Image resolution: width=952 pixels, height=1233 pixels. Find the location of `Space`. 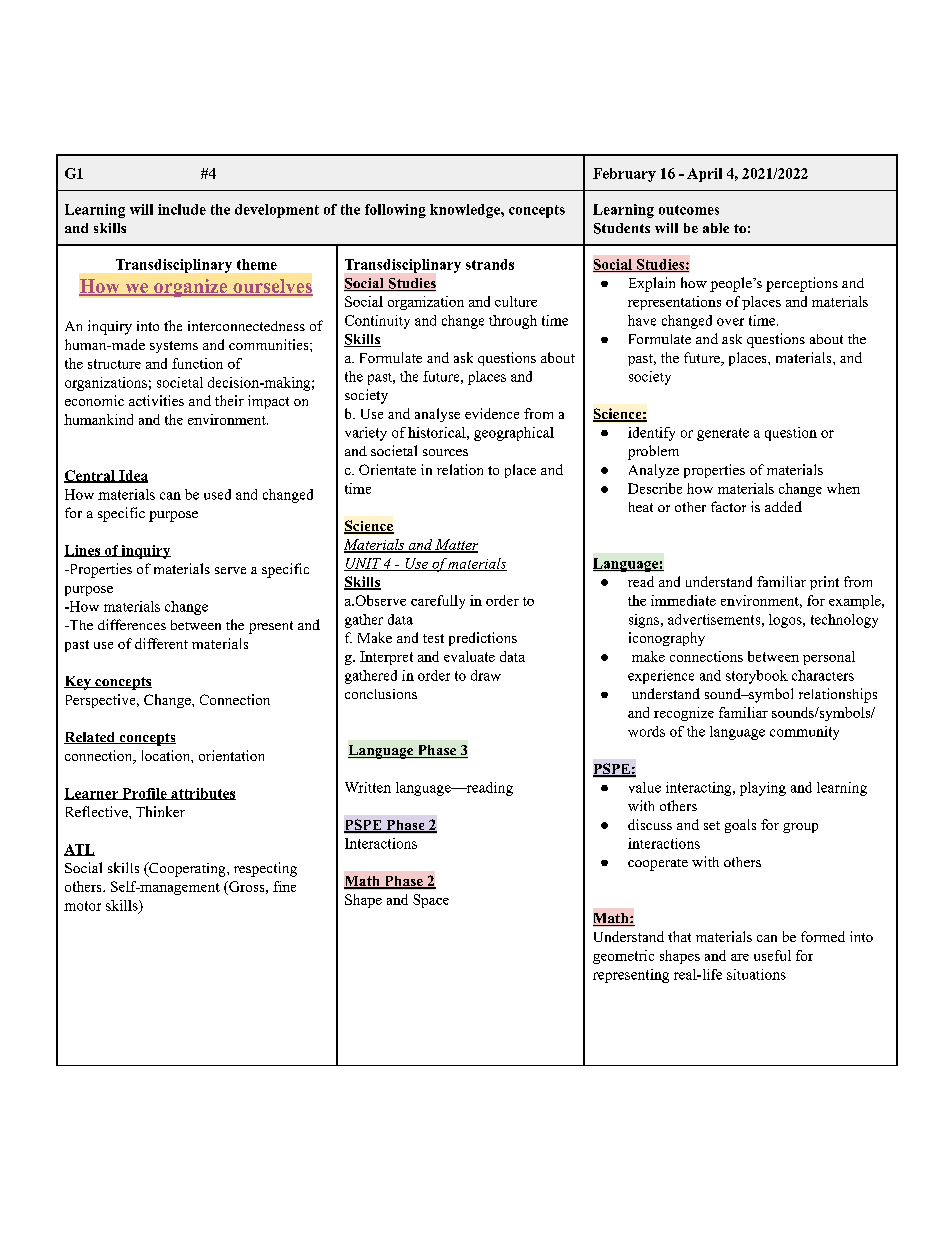

Space is located at coordinates (431, 901).
